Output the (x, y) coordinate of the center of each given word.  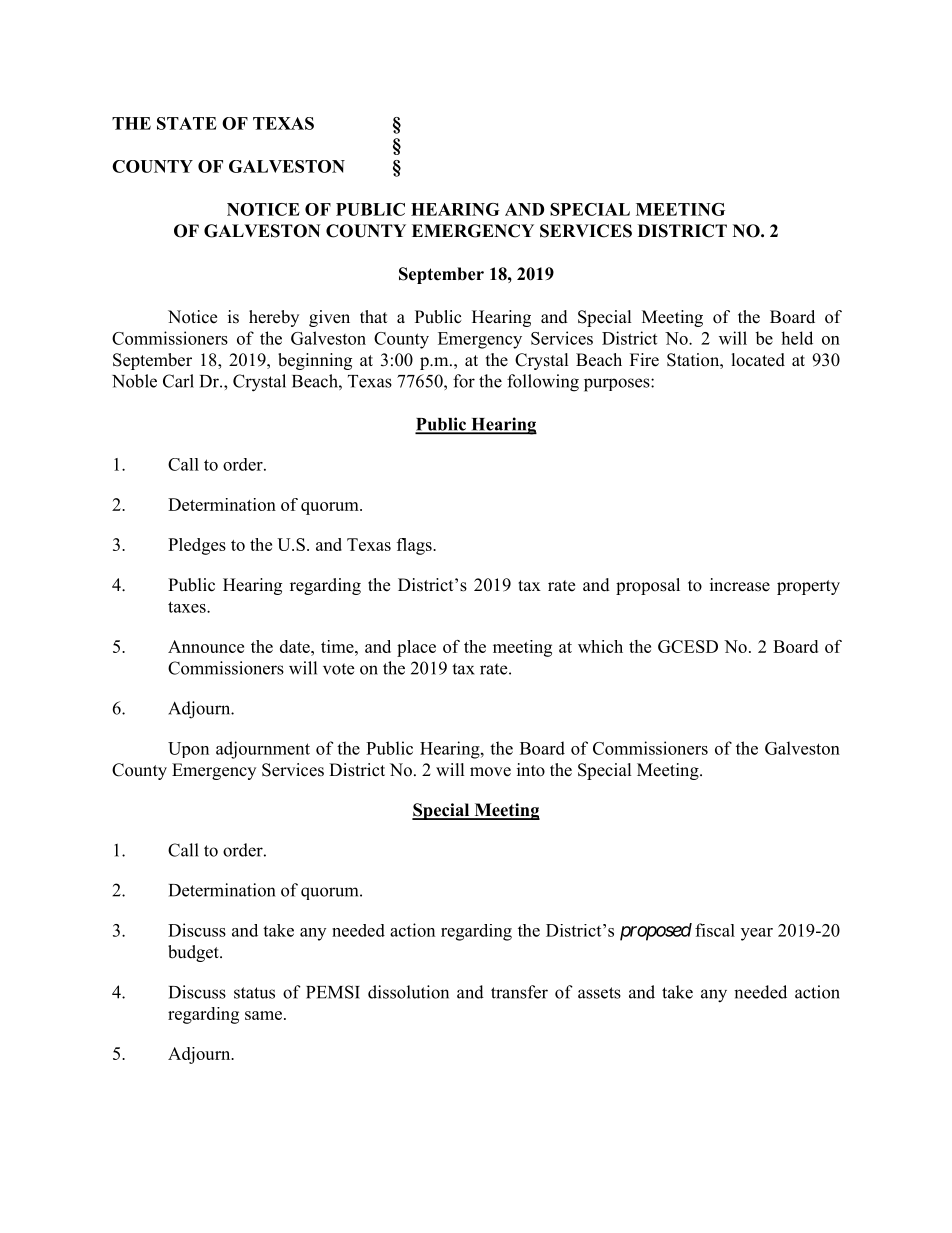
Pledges (197, 546)
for (464, 381)
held (797, 338)
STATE (187, 123)
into (531, 770)
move (490, 772)
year (757, 934)
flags (415, 546)
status (254, 993)
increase (740, 585)
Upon (188, 750)
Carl (178, 381)
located (758, 360)
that (373, 316)
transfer (519, 992)
